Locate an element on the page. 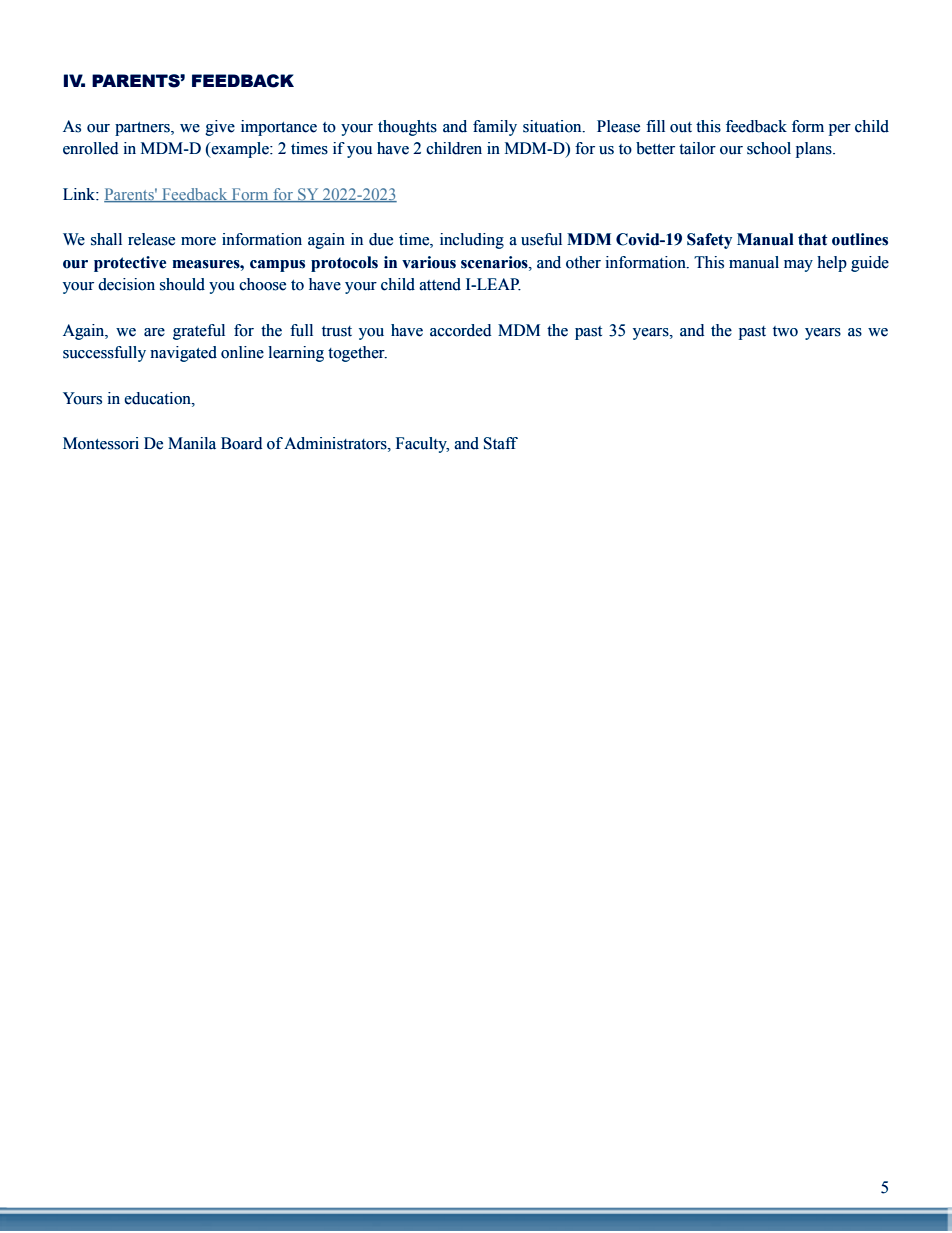 This document has height=1233, width=952. navigated is located at coordinates (183, 354).
